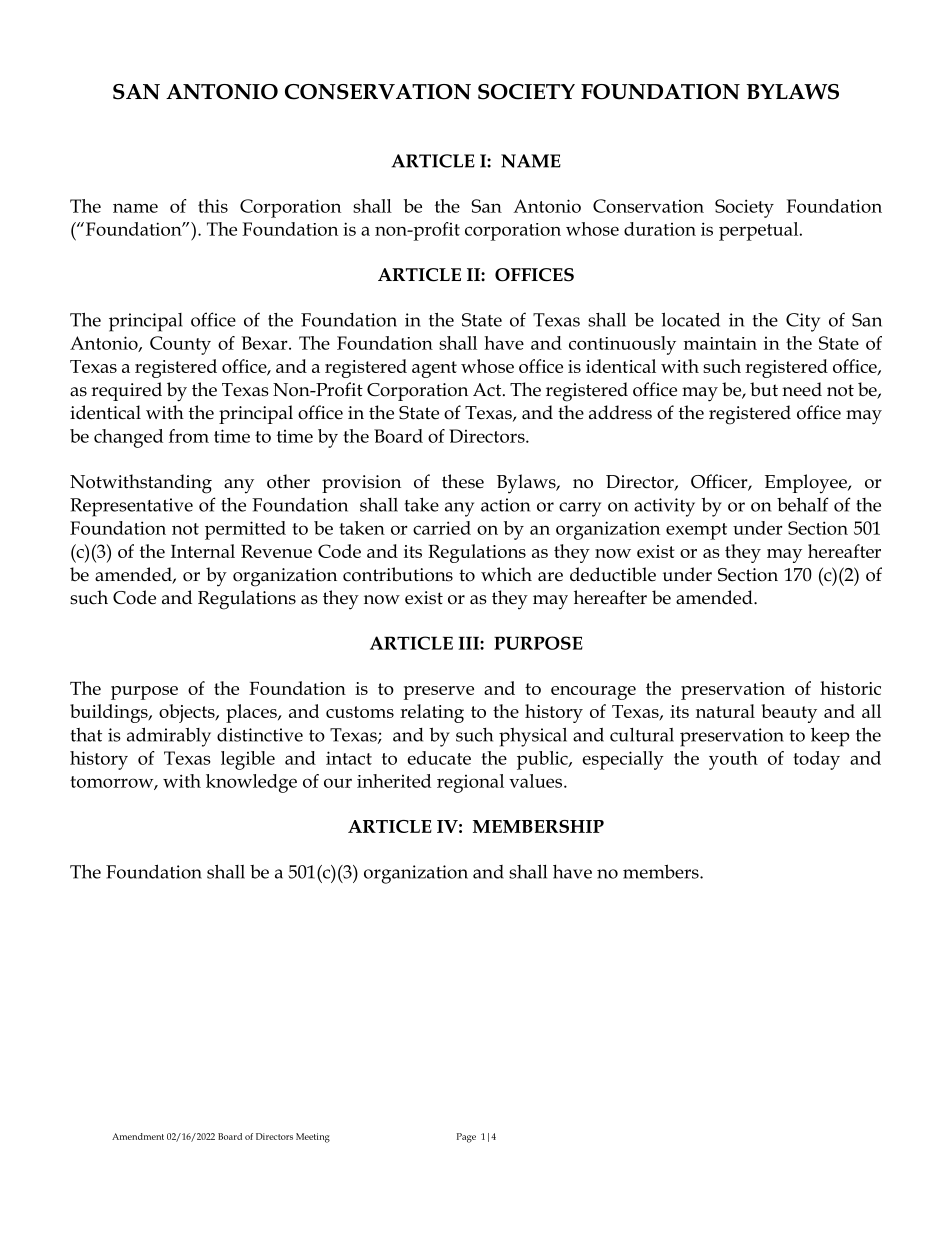  Describe the element at coordinates (439, 693) in the screenshot. I see `preserve` at that location.
